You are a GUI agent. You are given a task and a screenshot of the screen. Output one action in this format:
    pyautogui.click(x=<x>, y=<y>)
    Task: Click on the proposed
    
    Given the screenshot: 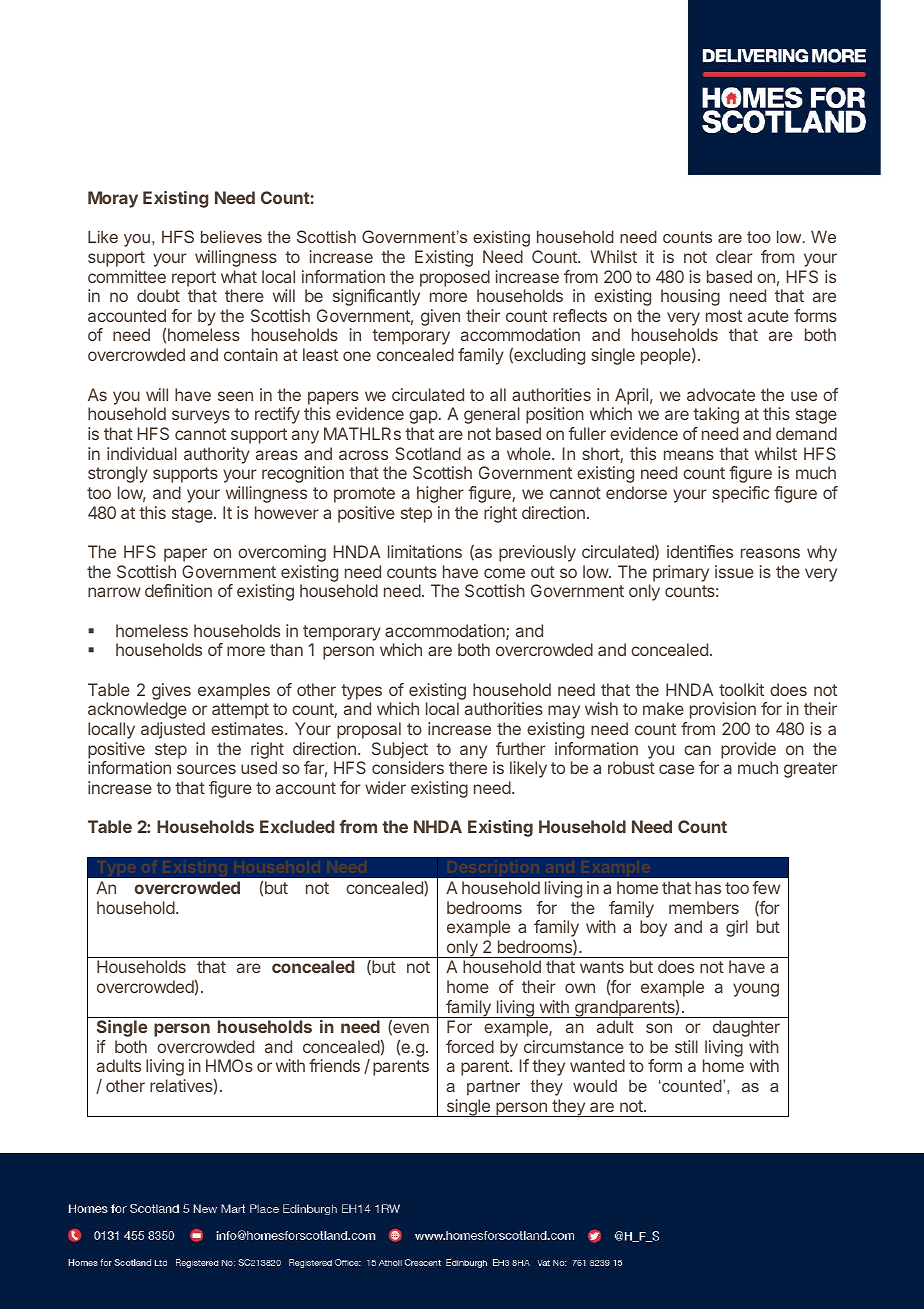 What is the action you would take?
    pyautogui.click(x=455, y=278)
